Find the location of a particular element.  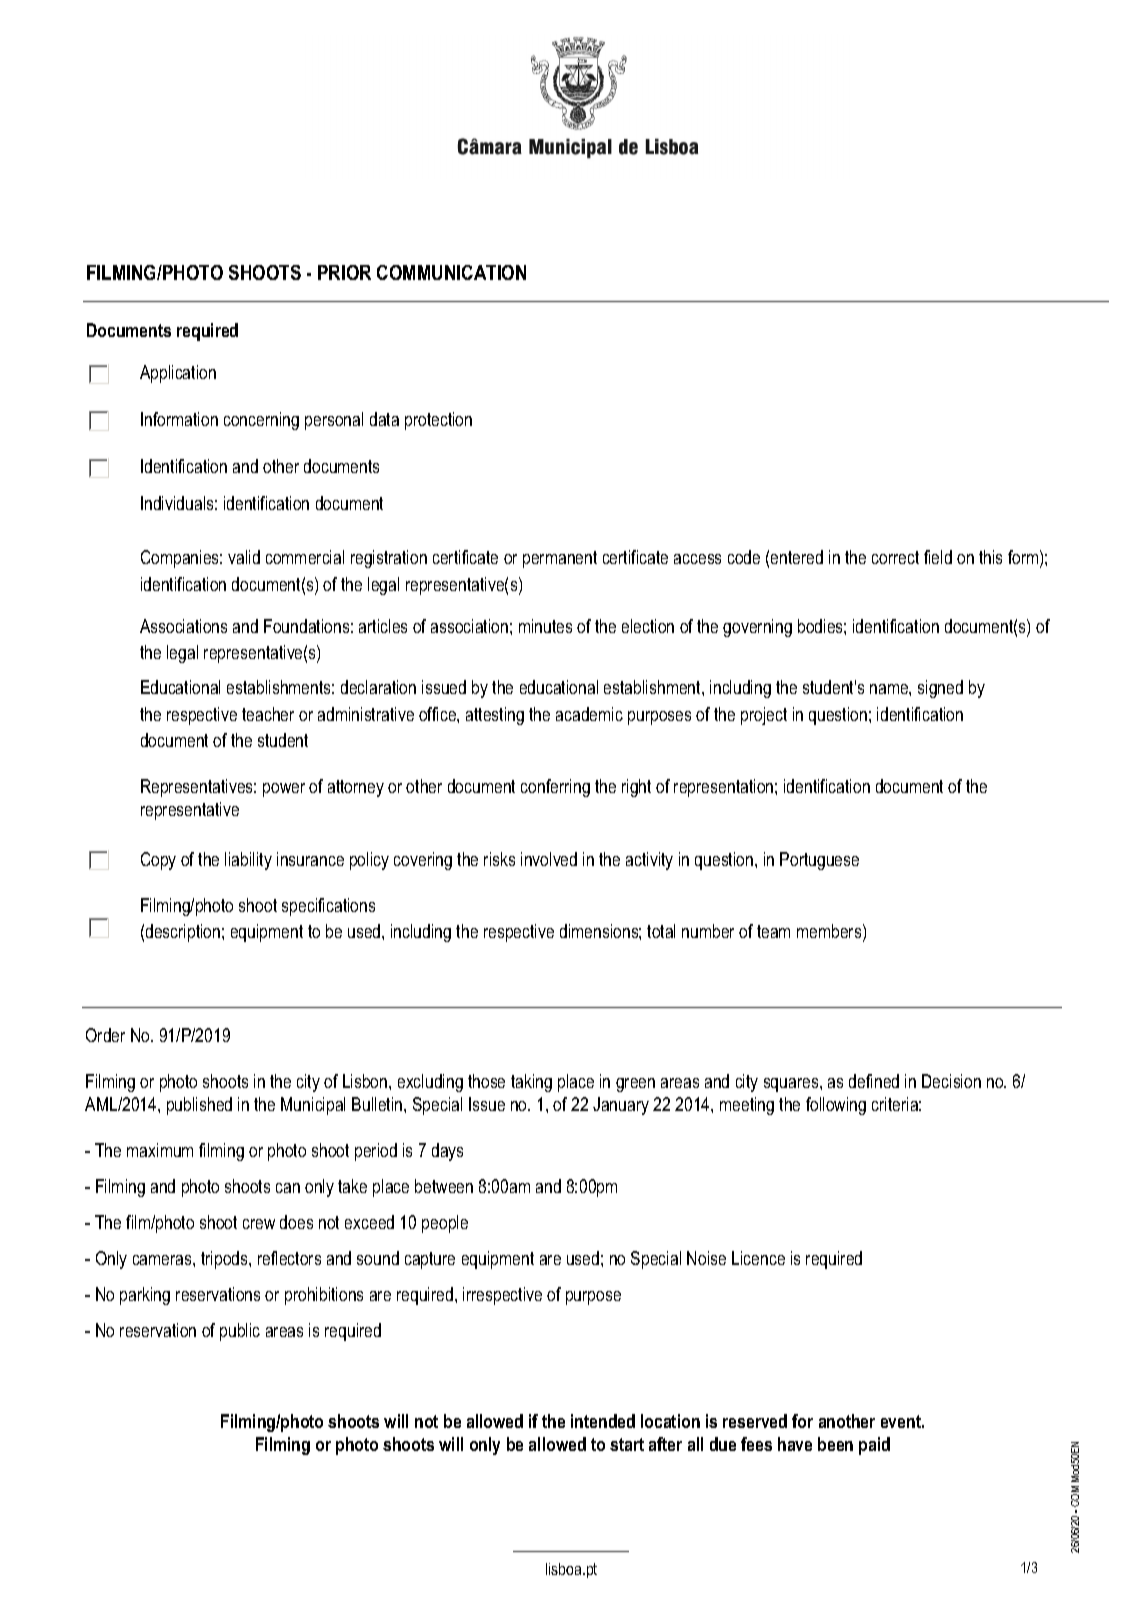

published is located at coordinates (199, 1106).
